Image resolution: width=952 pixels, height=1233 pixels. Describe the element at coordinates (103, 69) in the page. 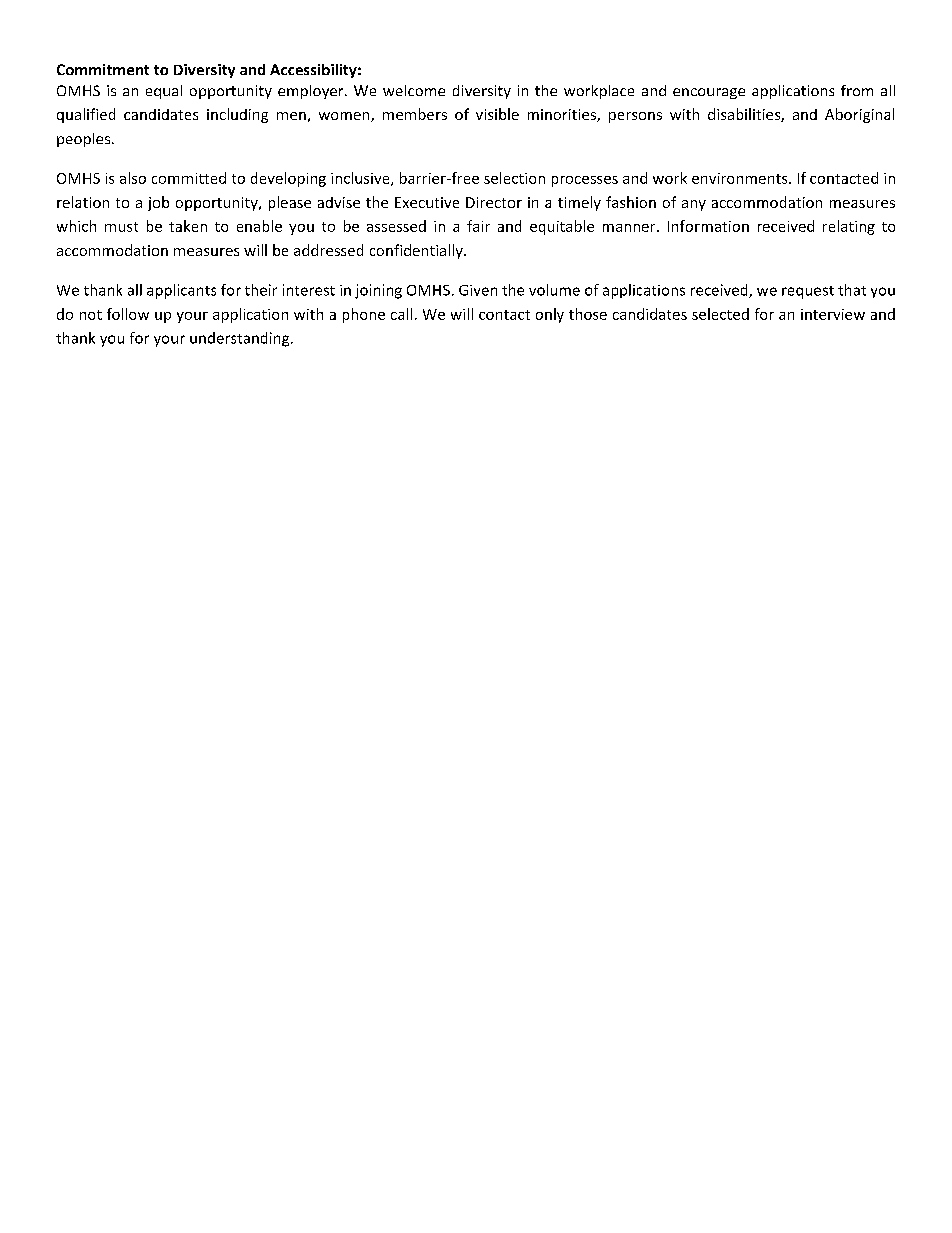

I see `Commitment` at that location.
